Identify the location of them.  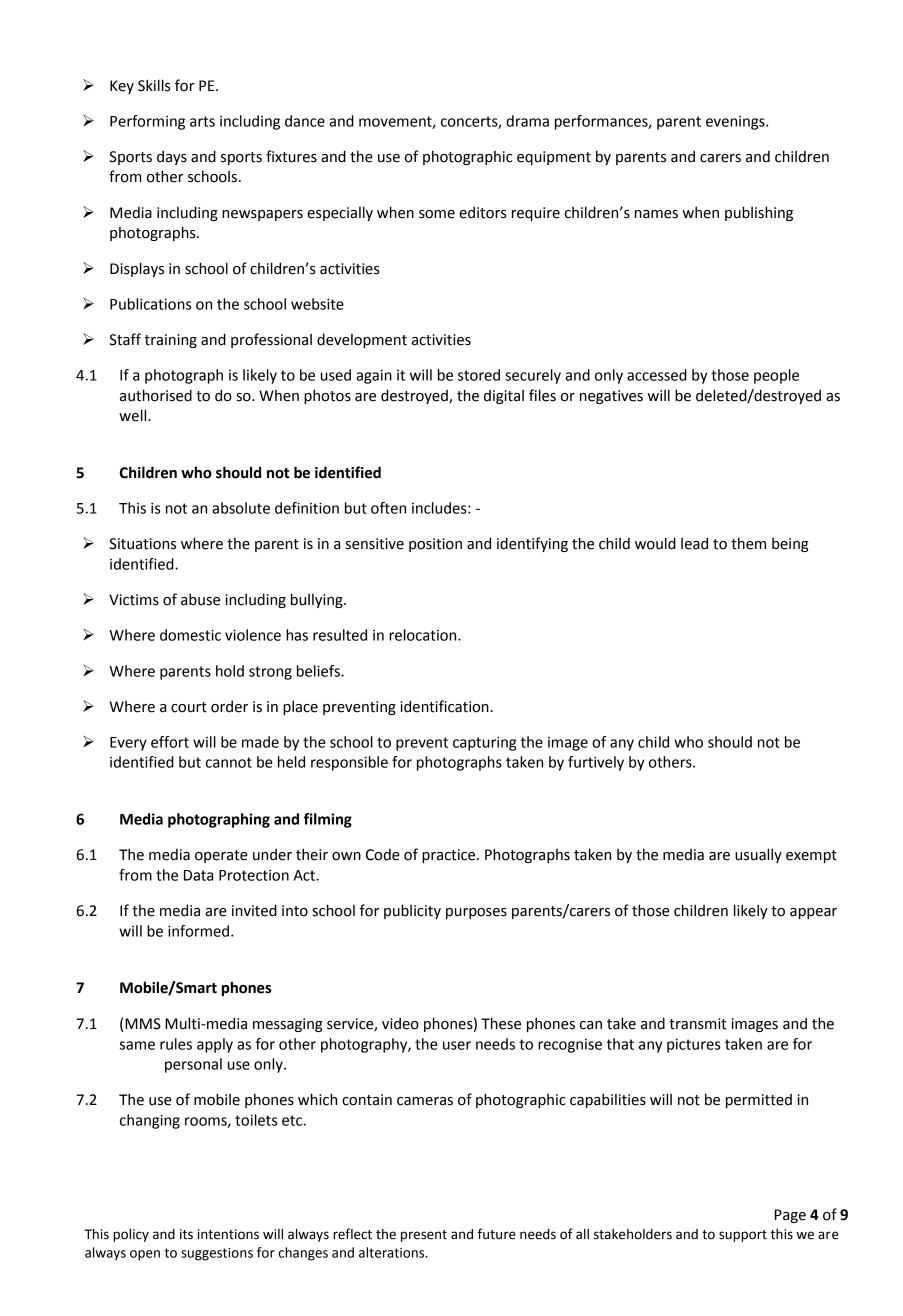
(748, 543).
